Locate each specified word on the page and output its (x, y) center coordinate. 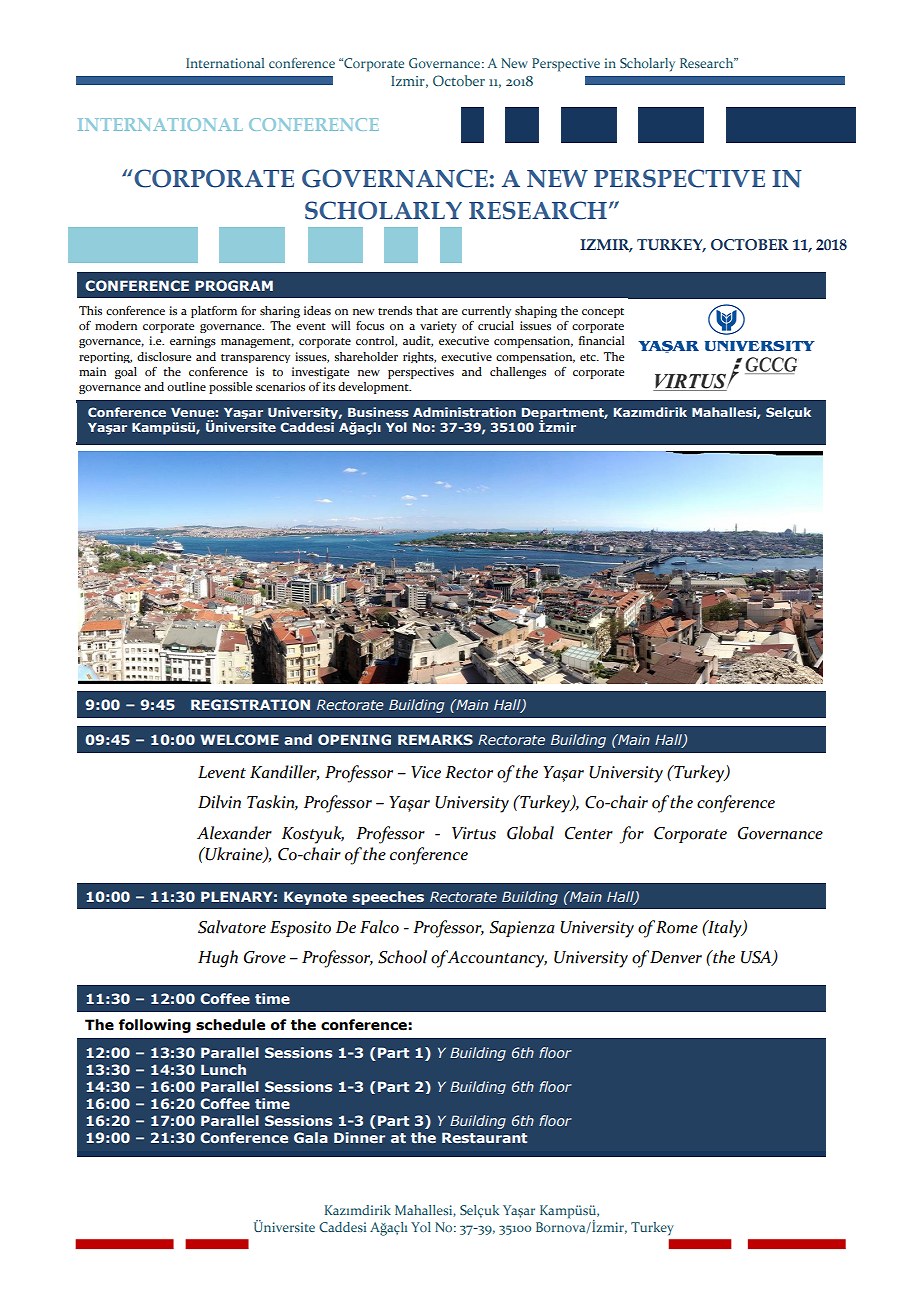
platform (214, 312)
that (427, 310)
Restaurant (484, 1137)
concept (603, 313)
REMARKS (435, 739)
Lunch (223, 1069)
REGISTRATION (250, 704)
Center (589, 833)
